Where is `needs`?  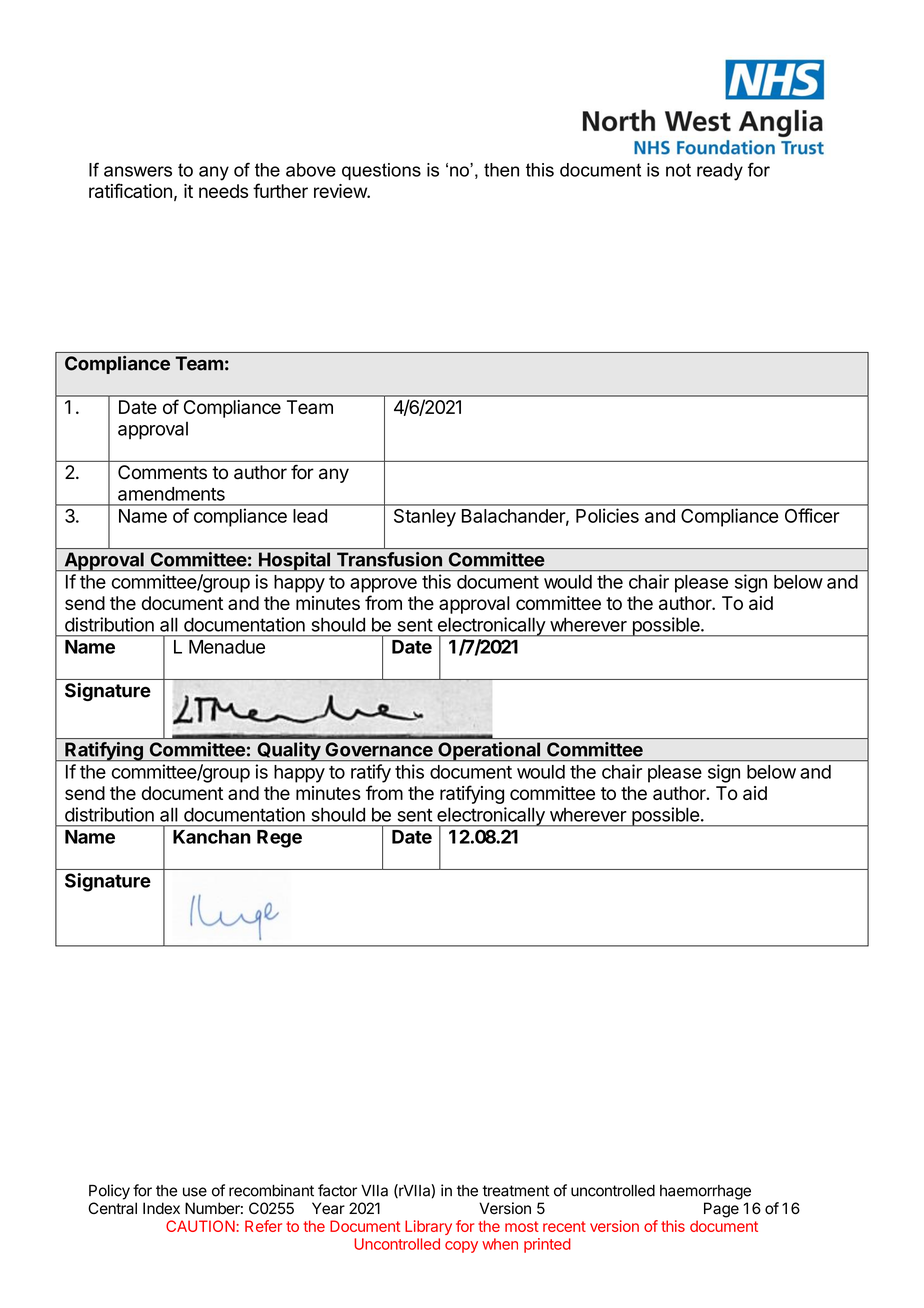 needs is located at coordinates (223, 191).
